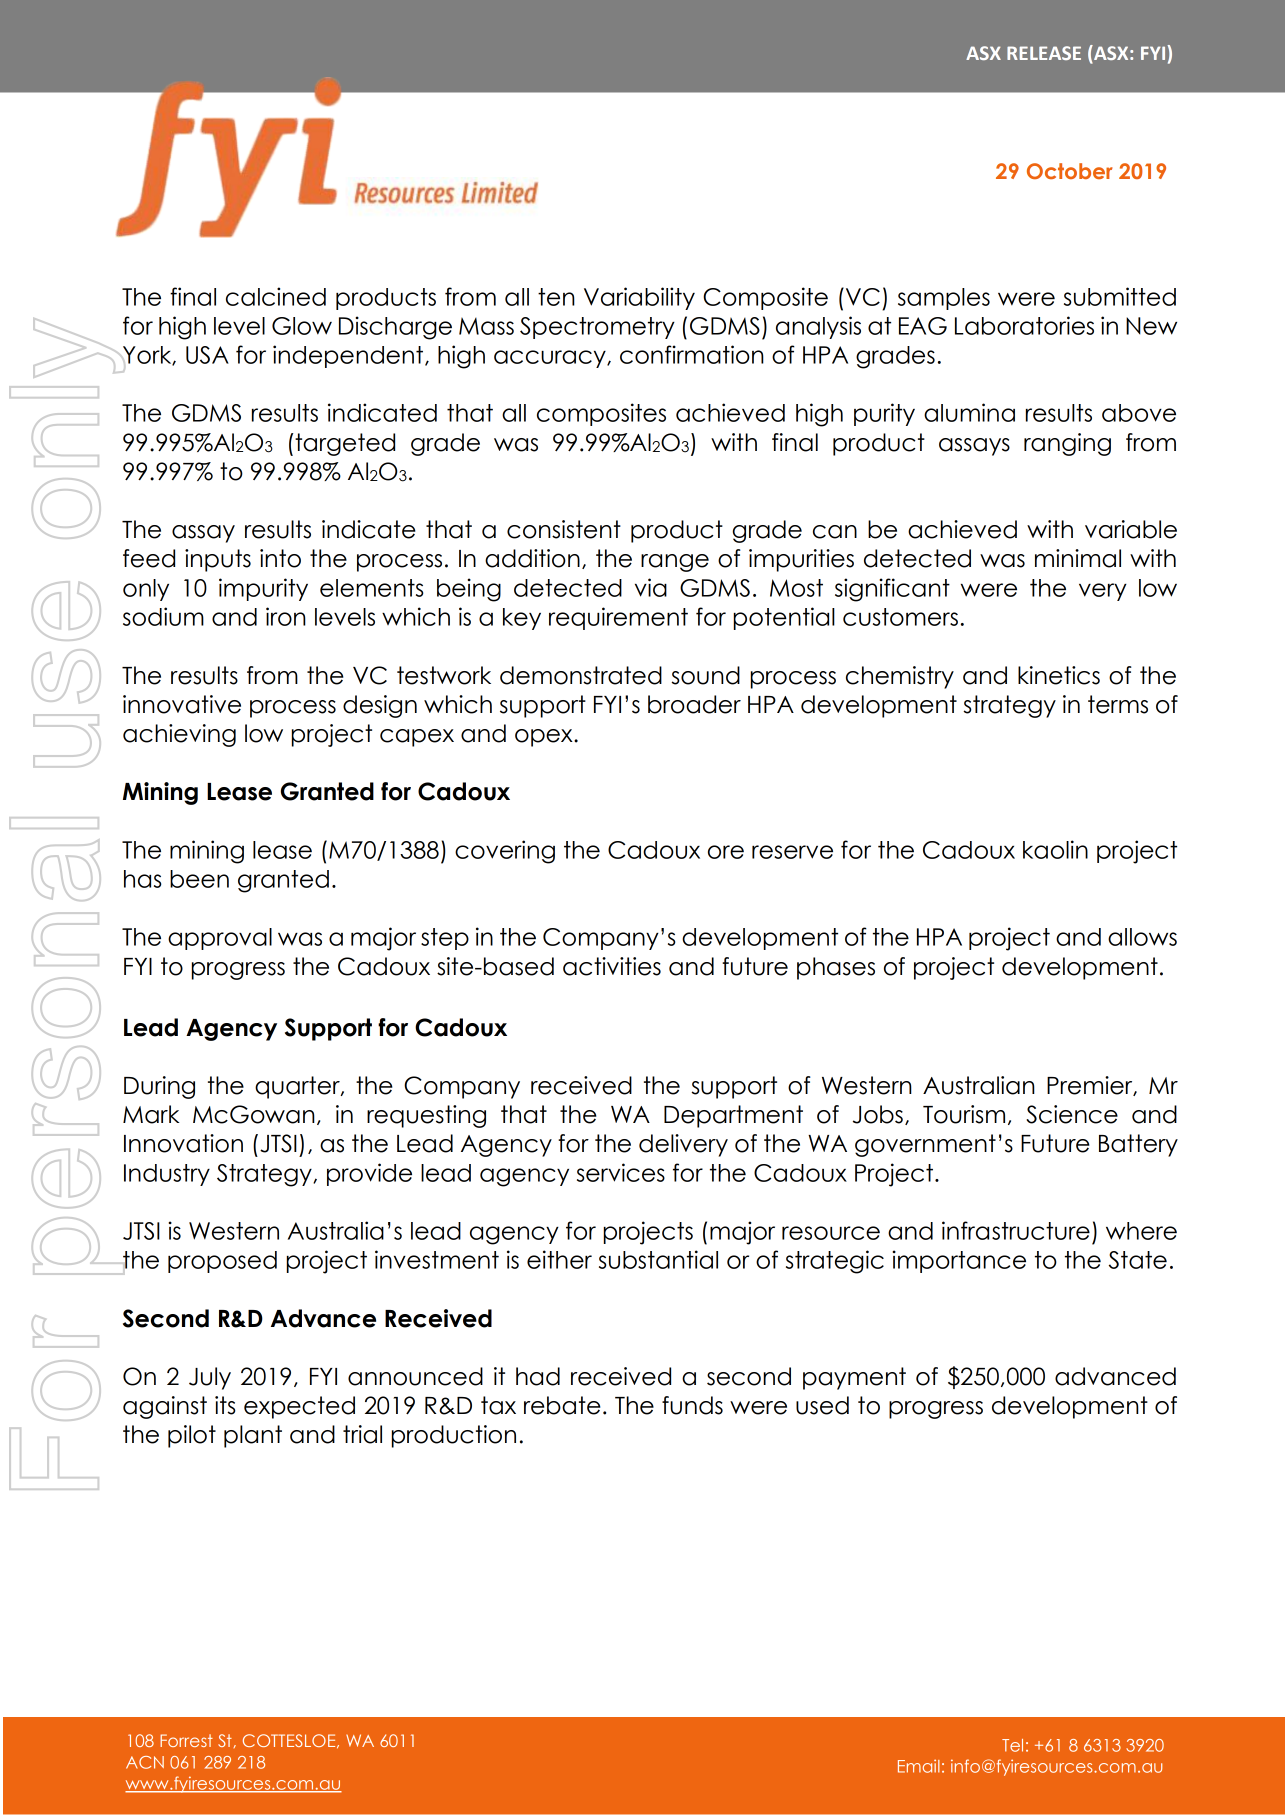  Describe the element at coordinates (1012, 1745) in the screenshot. I see `Tel` at that location.
